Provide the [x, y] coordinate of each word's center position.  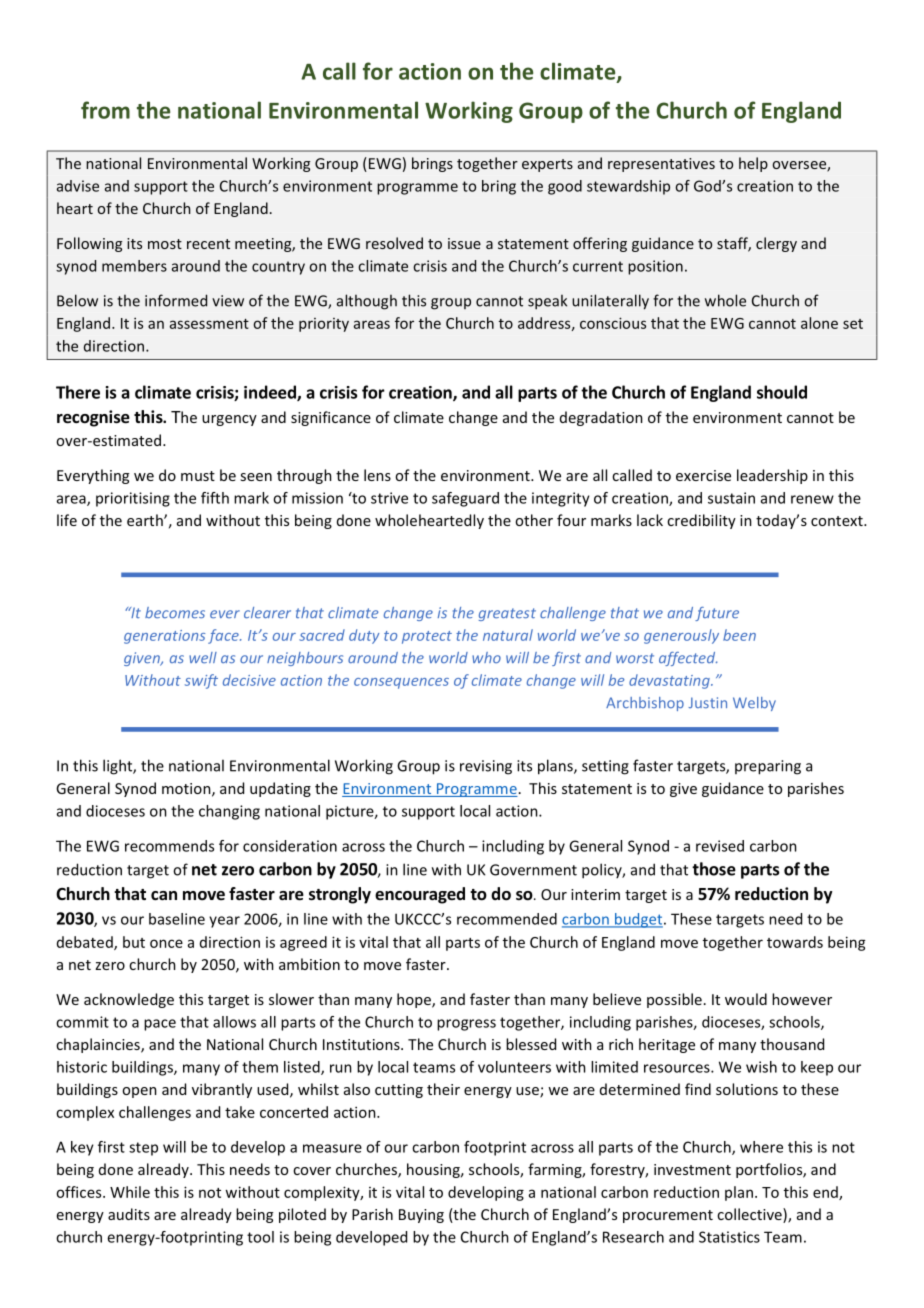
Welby [754, 704]
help [753, 164]
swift [201, 681]
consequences [401, 683]
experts [547, 165]
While [130, 1192]
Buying [421, 1216]
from [105, 110]
